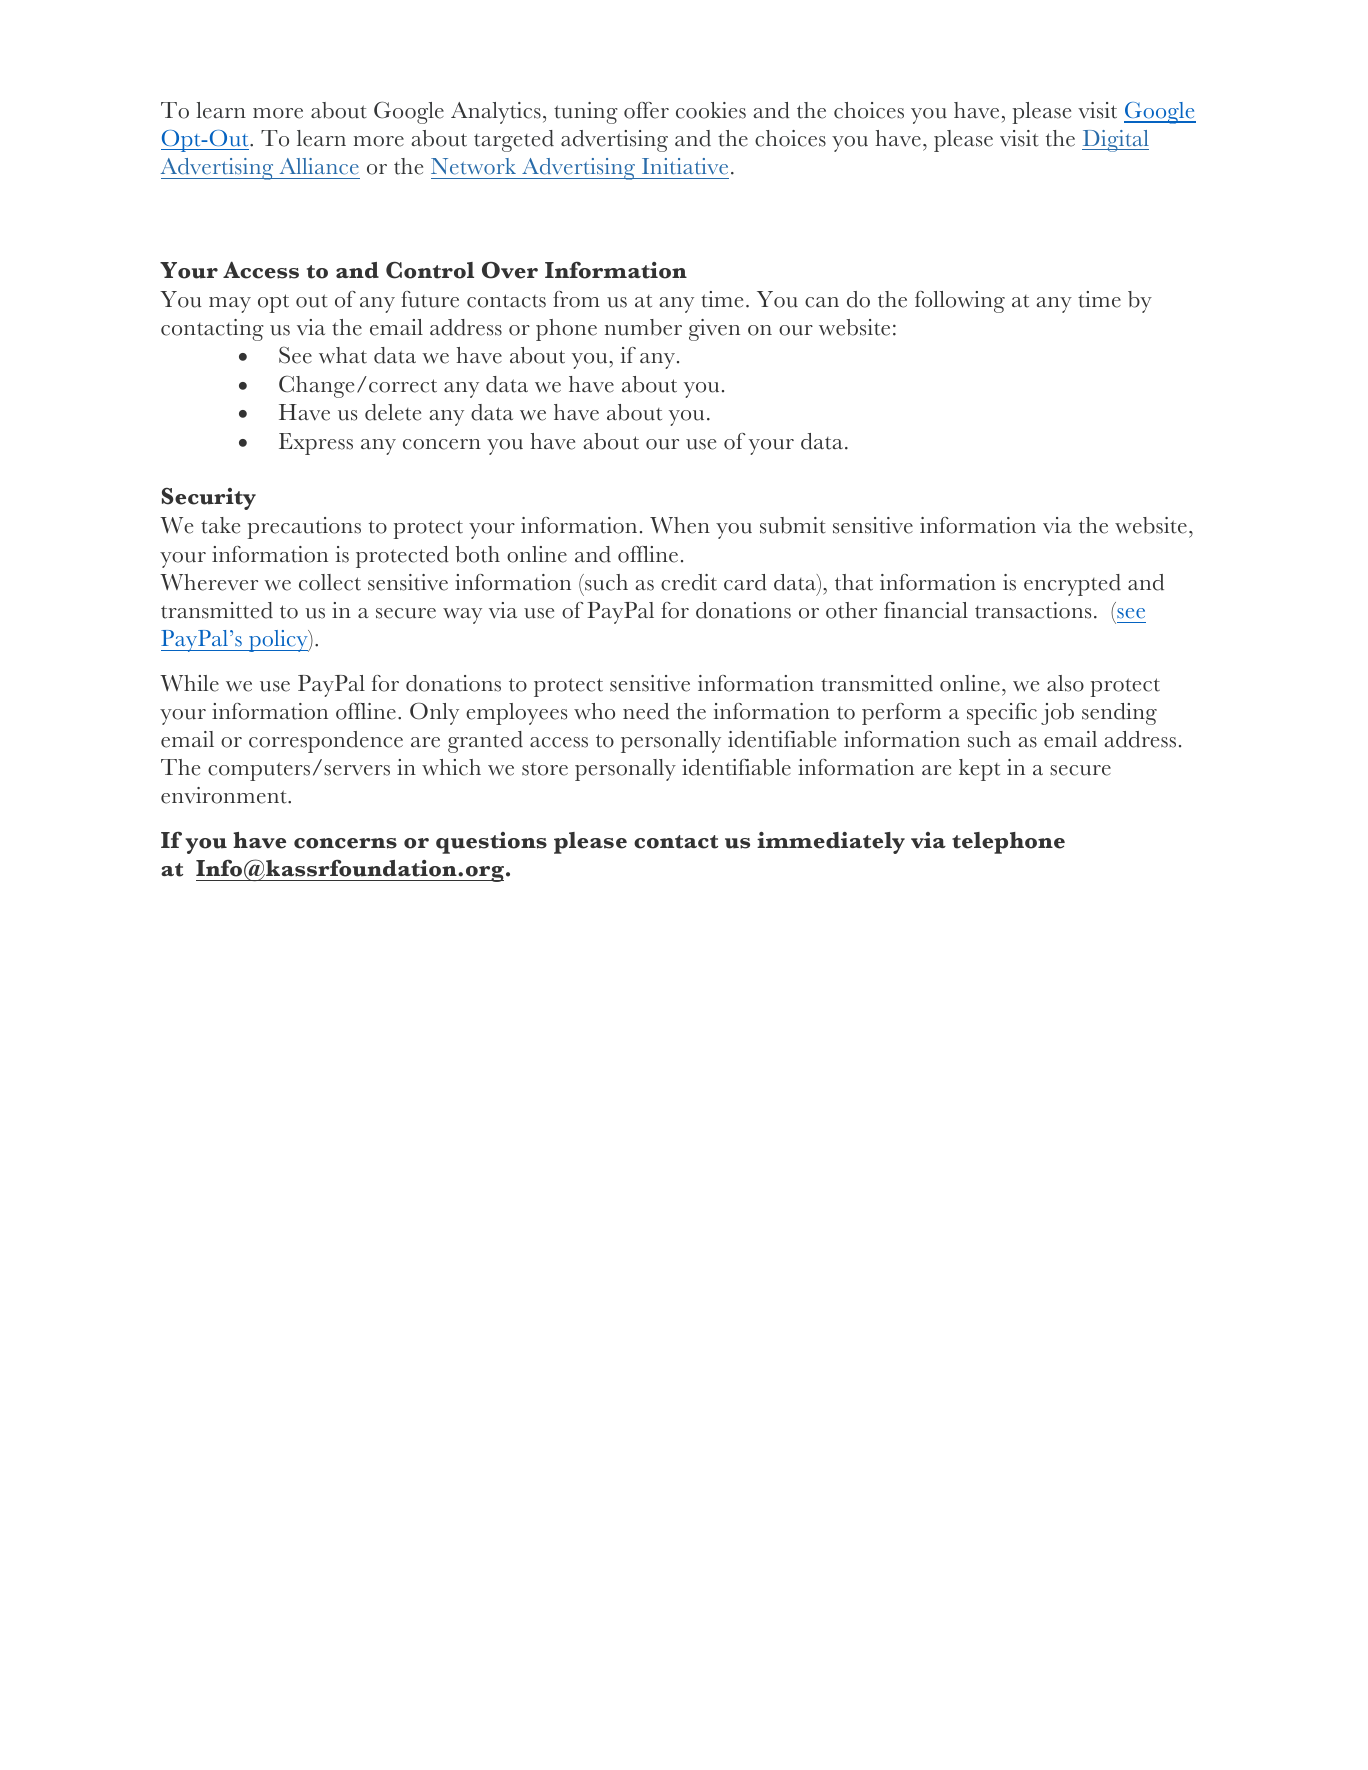 The height and width of the page is (1770, 1368). I want to click on Express, so click(316, 444).
